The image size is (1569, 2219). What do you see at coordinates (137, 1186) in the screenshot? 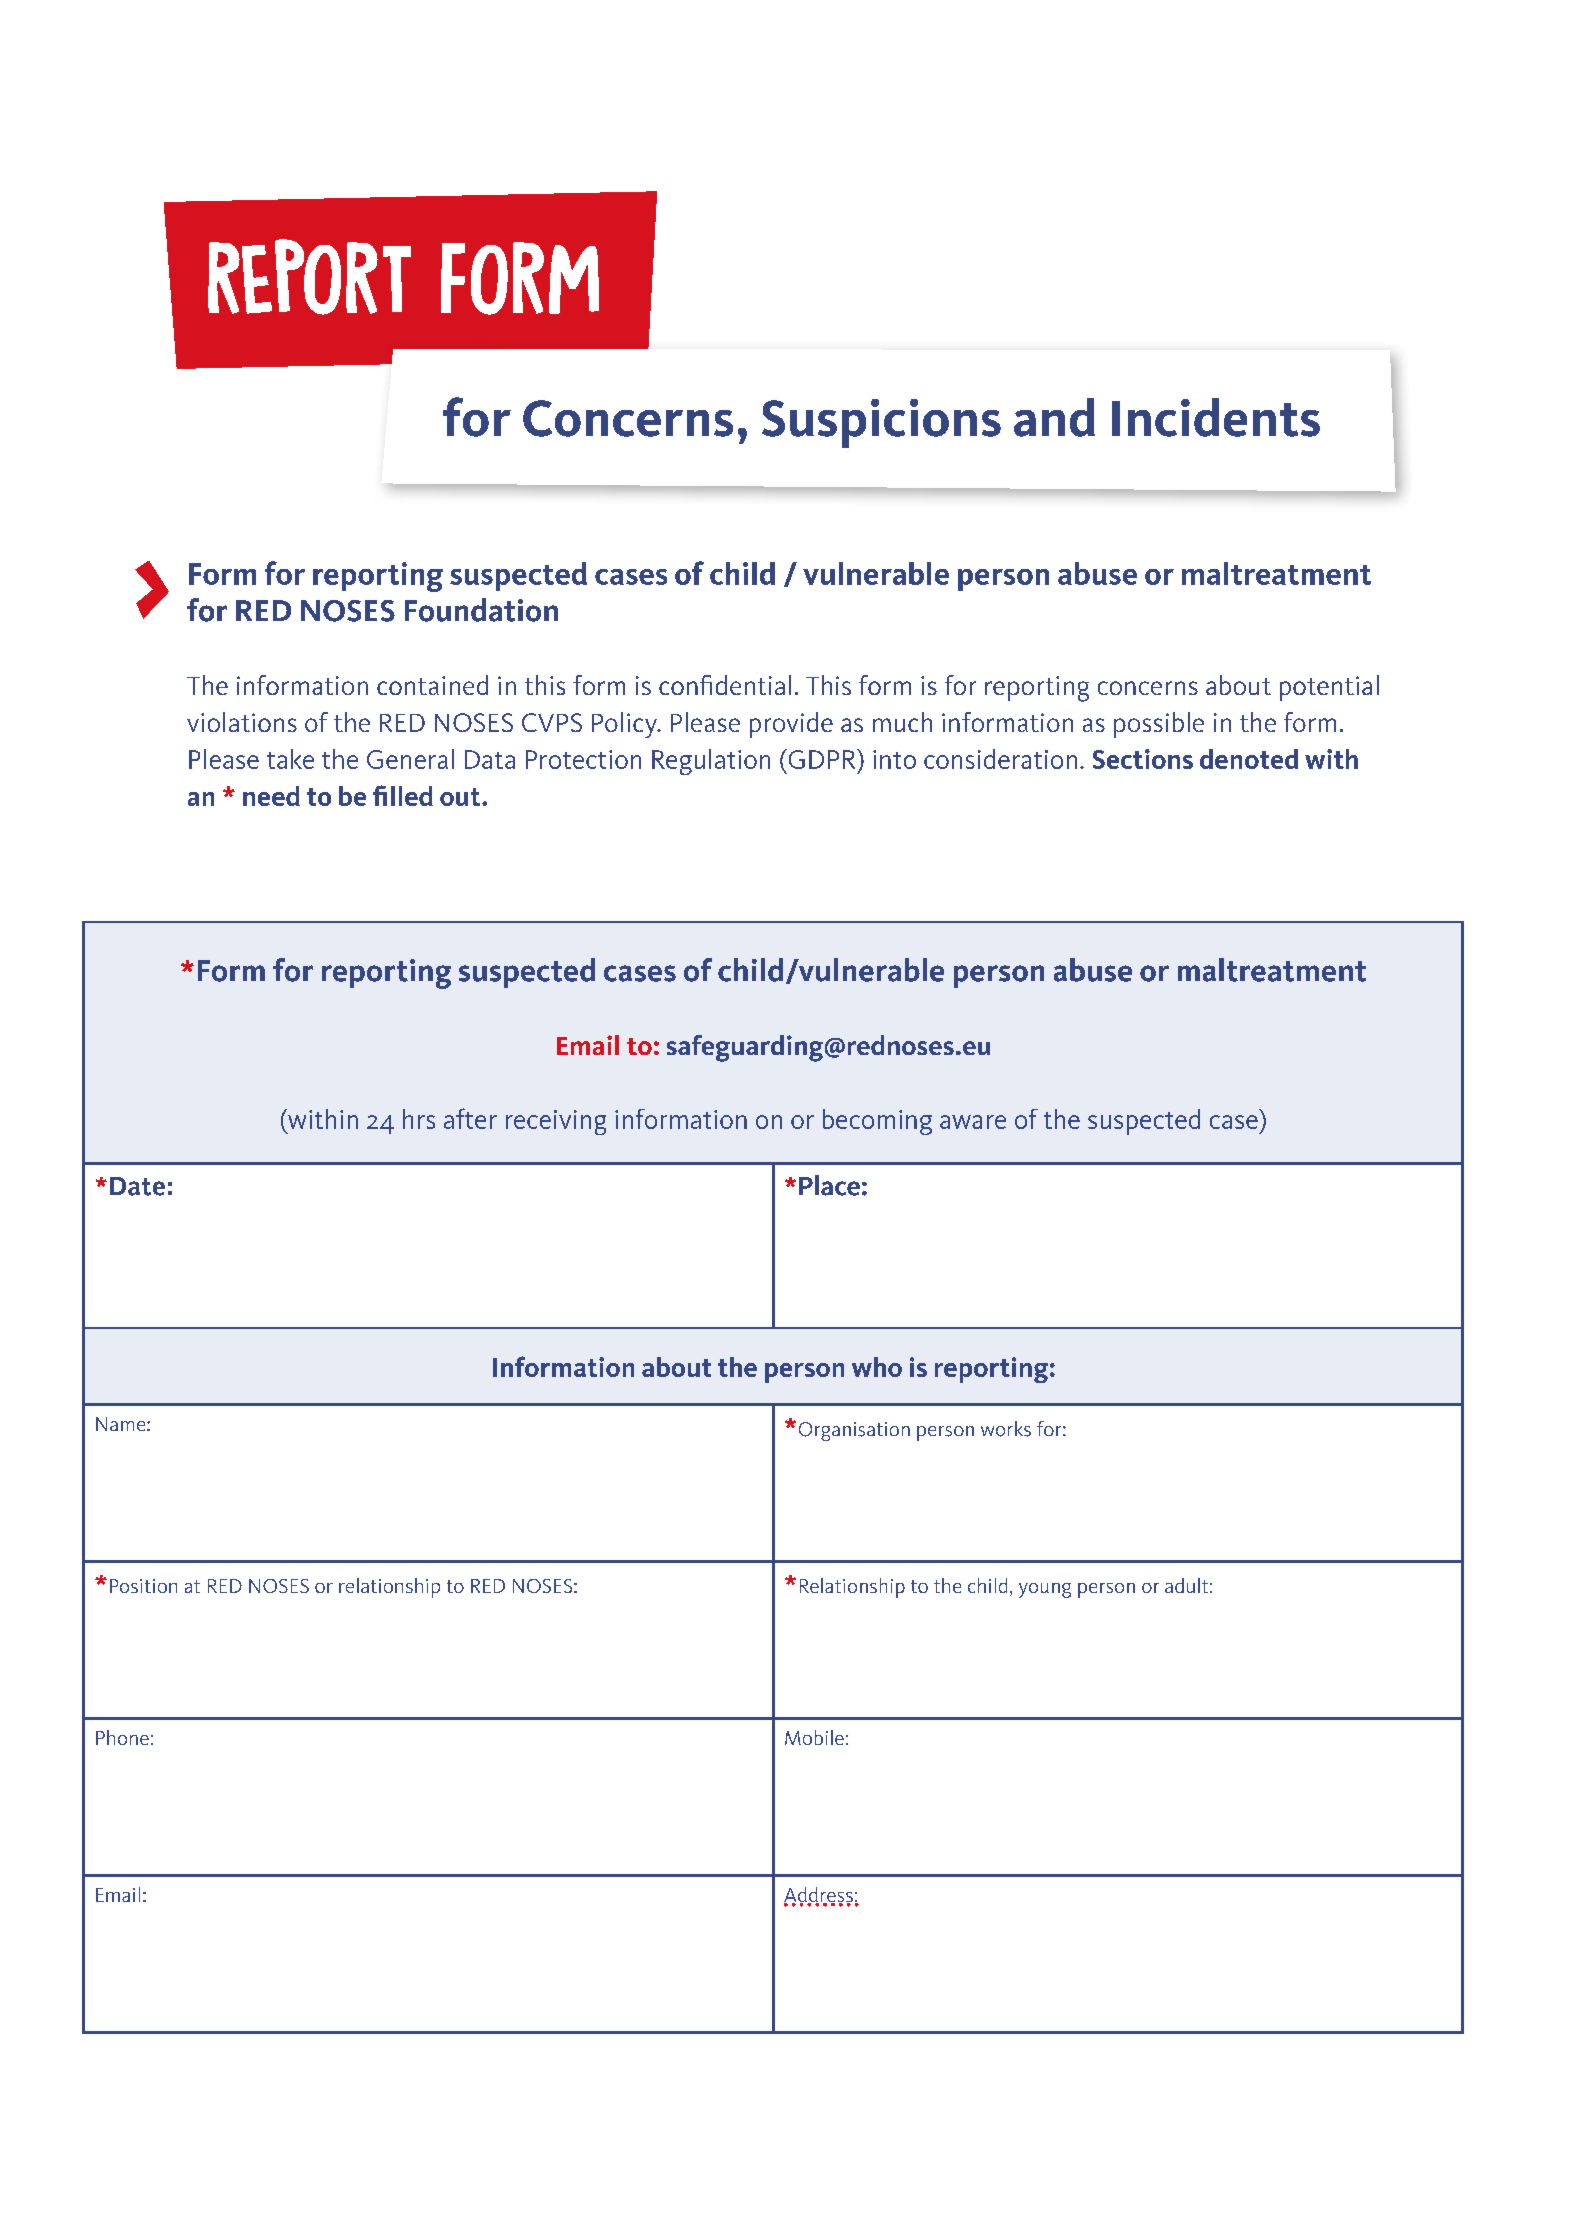
I see `Date` at bounding box center [137, 1186].
